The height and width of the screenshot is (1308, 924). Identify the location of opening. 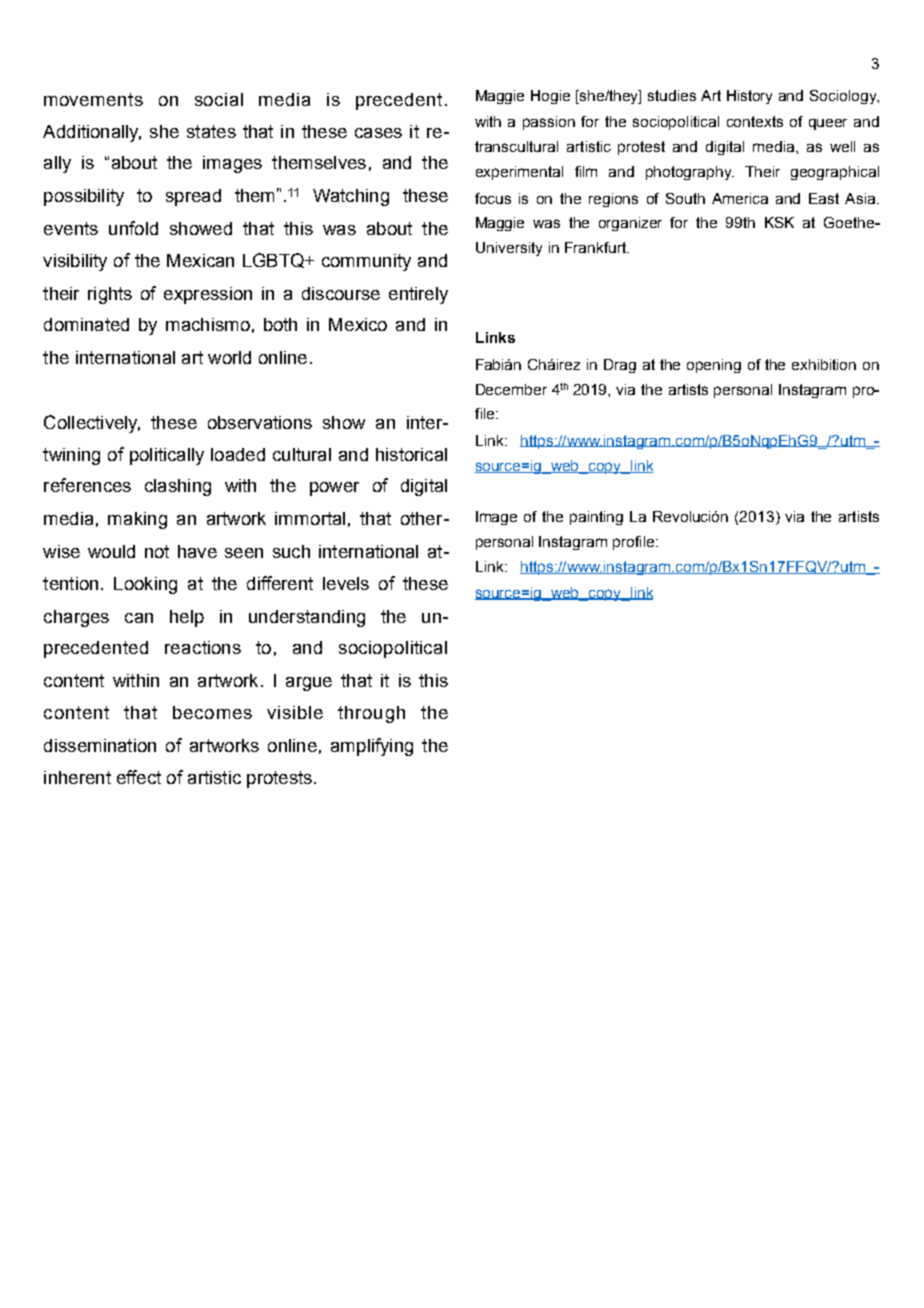
(714, 366).
